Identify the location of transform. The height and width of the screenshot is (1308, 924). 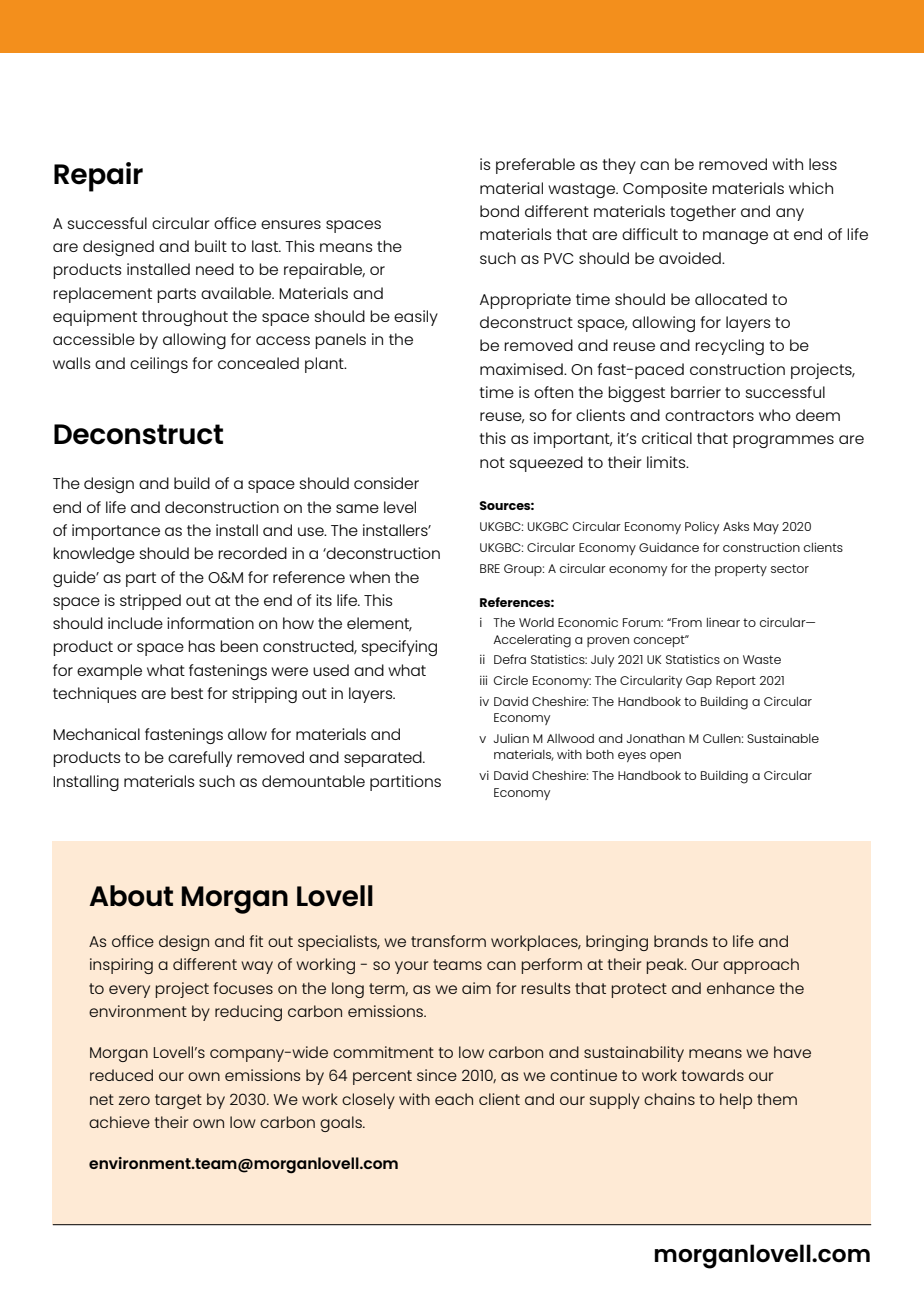
(448, 941).
